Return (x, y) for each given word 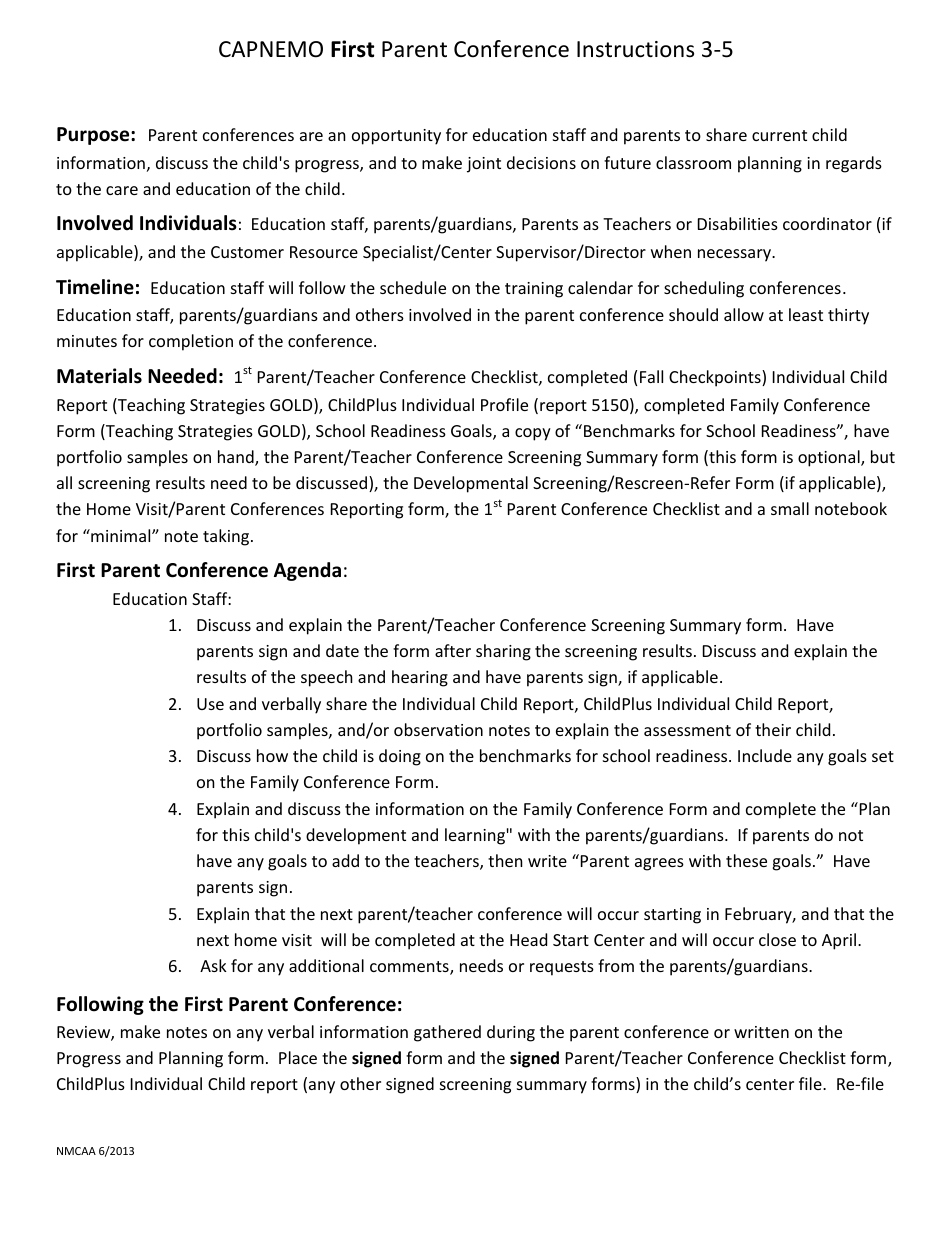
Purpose (94, 136)
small (790, 508)
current (779, 135)
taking (226, 537)
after (453, 650)
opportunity (396, 137)
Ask (213, 965)
